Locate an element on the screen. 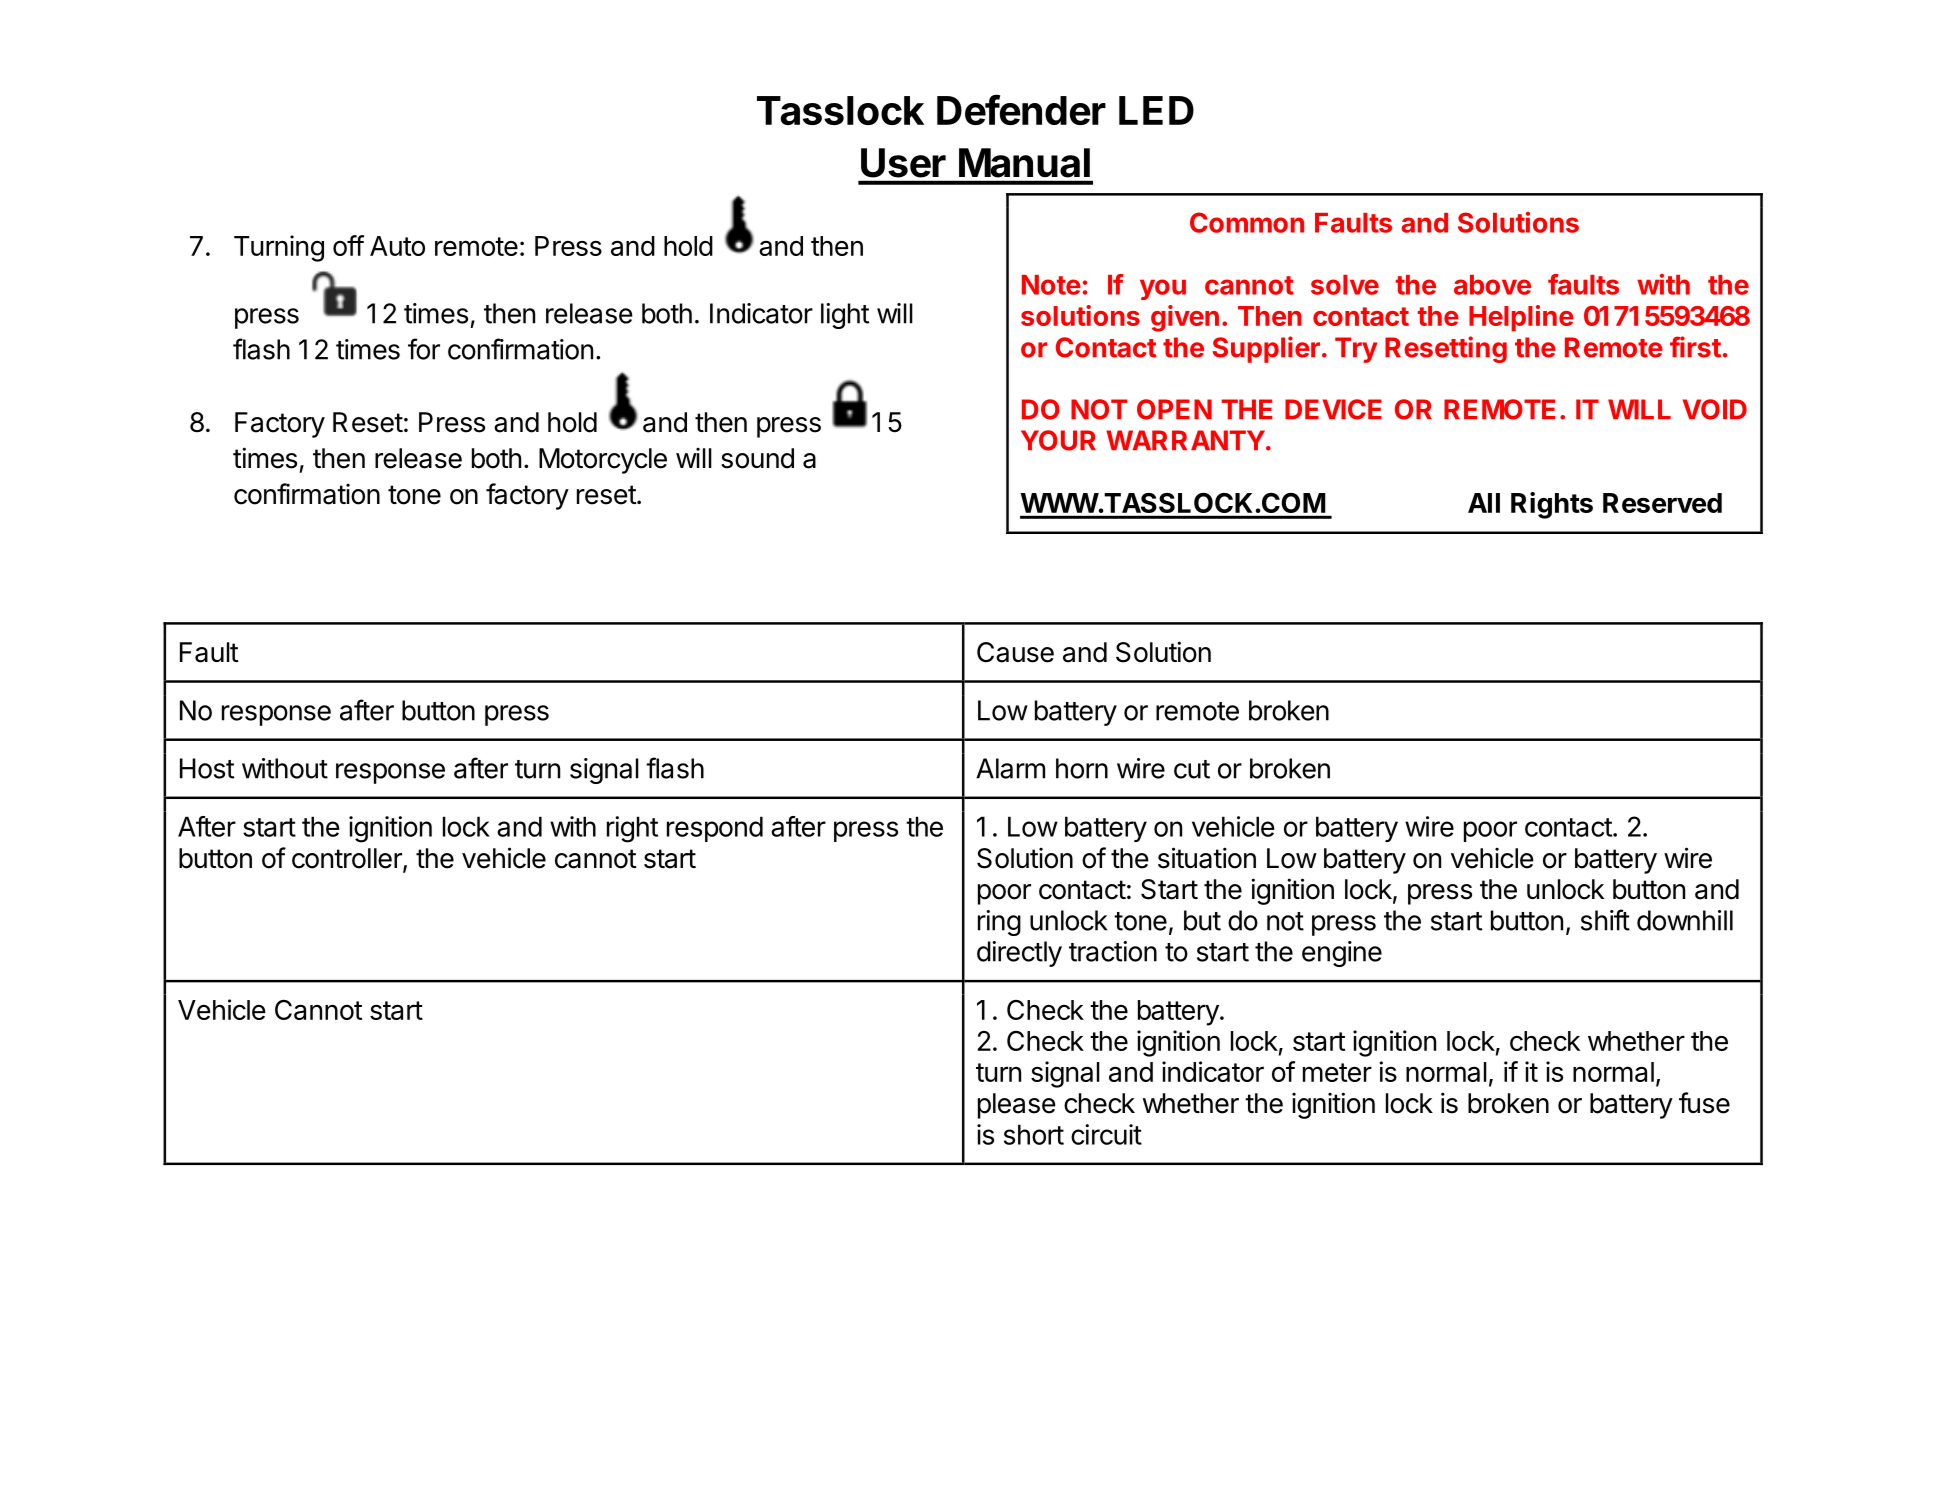  please is located at coordinates (1017, 1106).
